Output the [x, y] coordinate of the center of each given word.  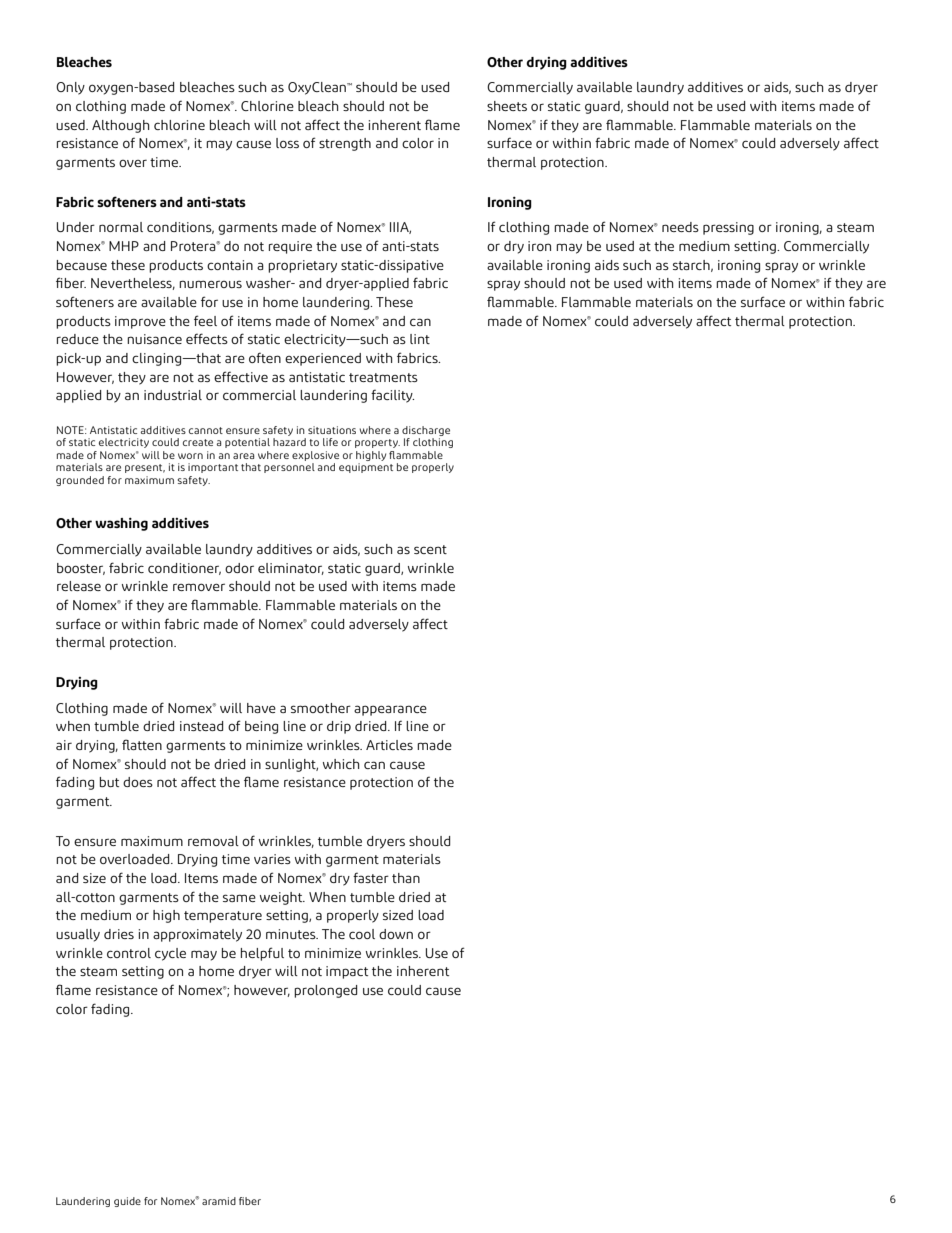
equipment [366, 468]
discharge [426, 432]
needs [680, 227]
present [145, 468]
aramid [219, 1201]
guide [127, 1202]
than [406, 878]
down [396, 934]
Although [120, 126]
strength [345, 144]
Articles [389, 745]
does [138, 782]
